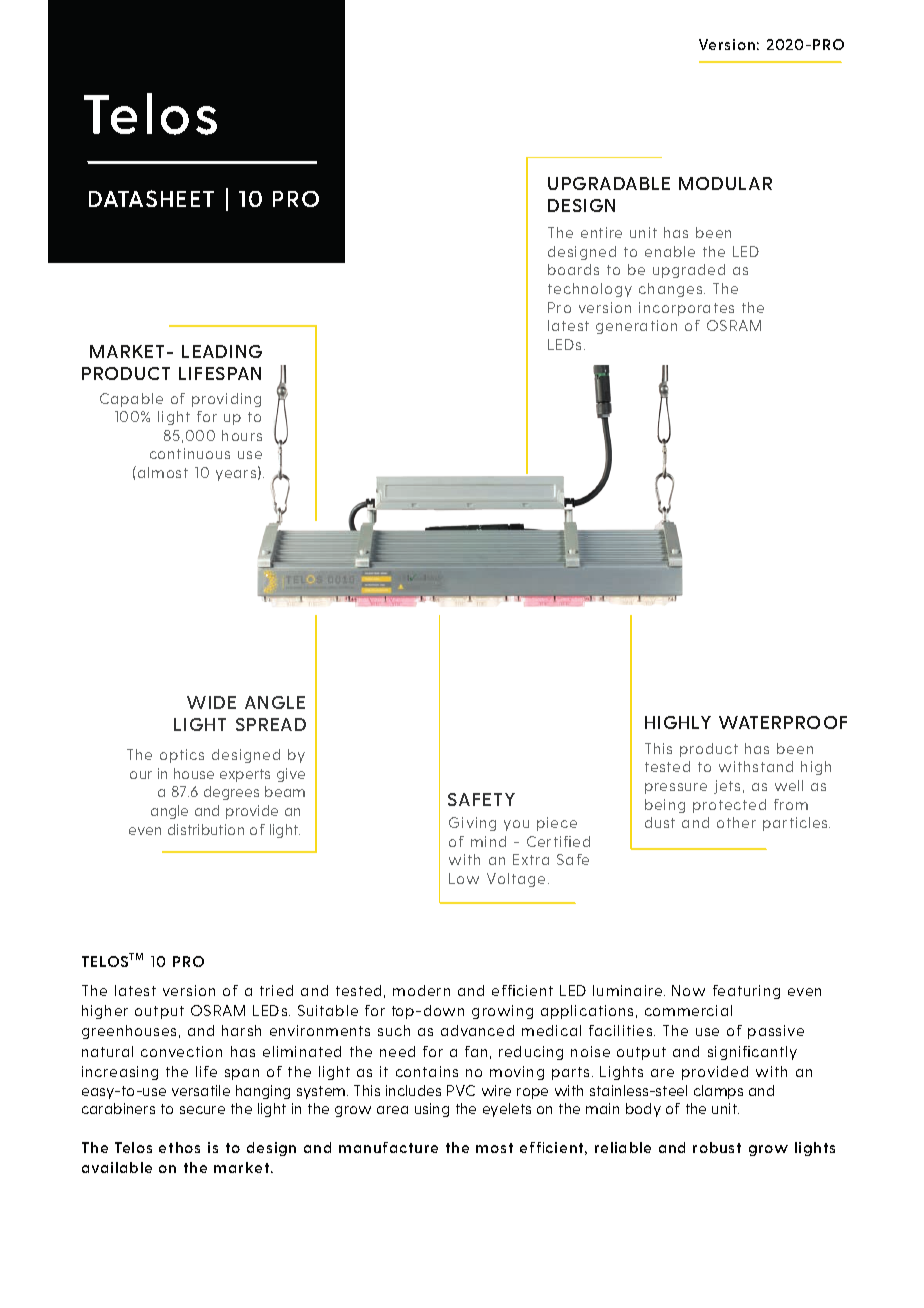 The width and height of the screenshot is (924, 1308). Describe the element at coordinates (573, 269) in the screenshot. I see `boards` at that location.
